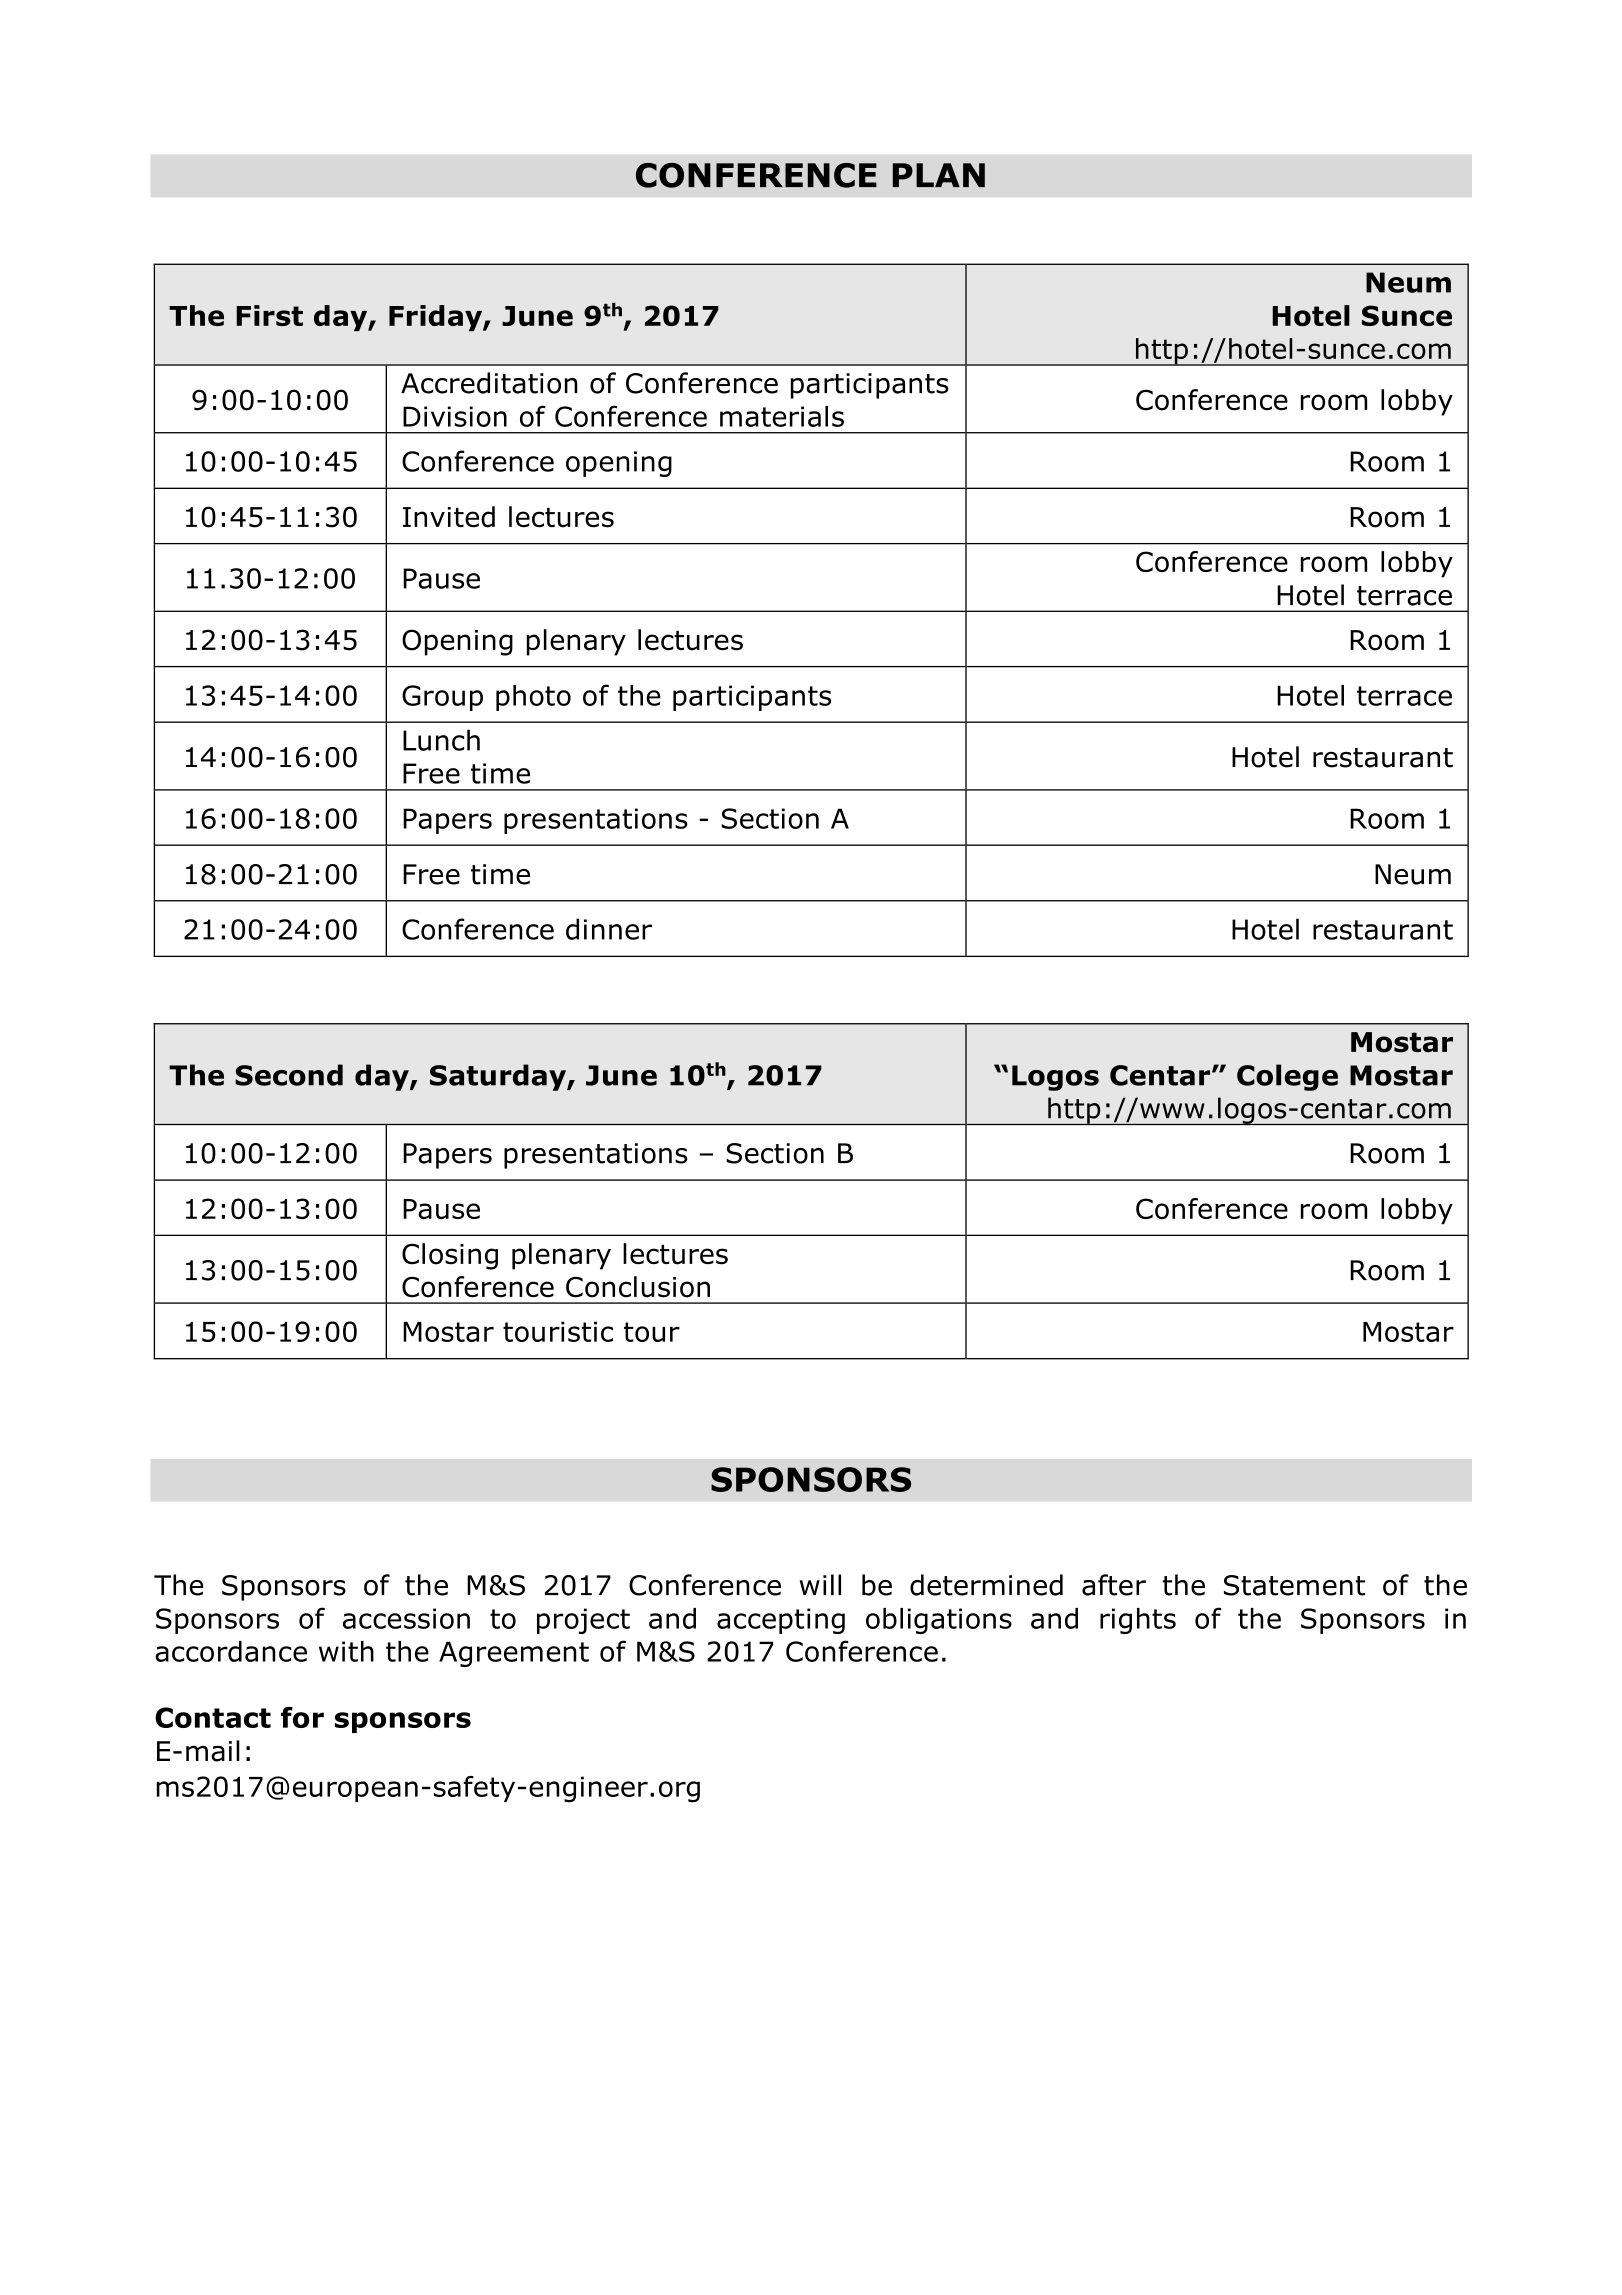  What do you see at coordinates (269, 315) in the document?
I see `First` at bounding box center [269, 315].
